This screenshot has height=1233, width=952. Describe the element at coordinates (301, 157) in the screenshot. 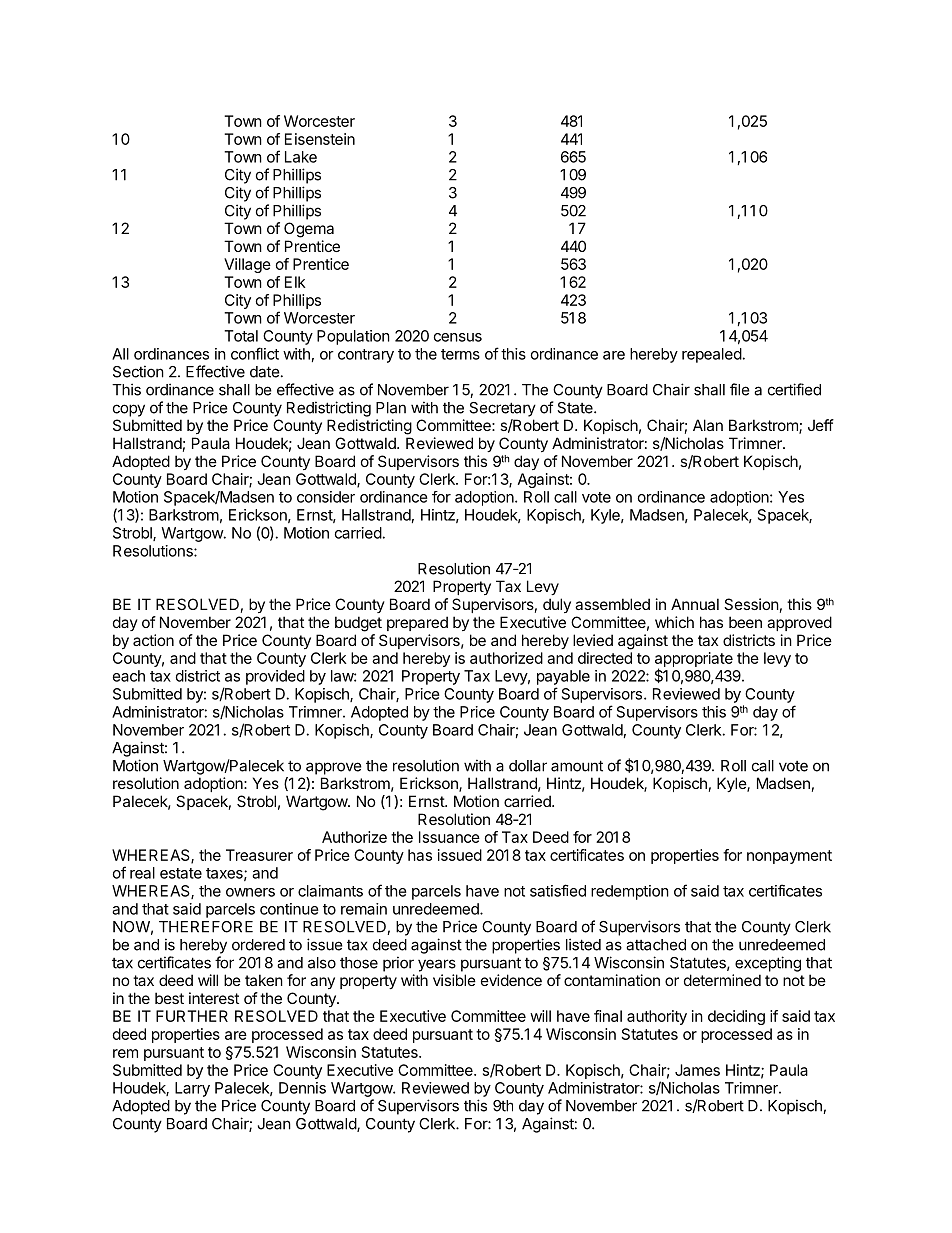

I see `Lake` at that location.
